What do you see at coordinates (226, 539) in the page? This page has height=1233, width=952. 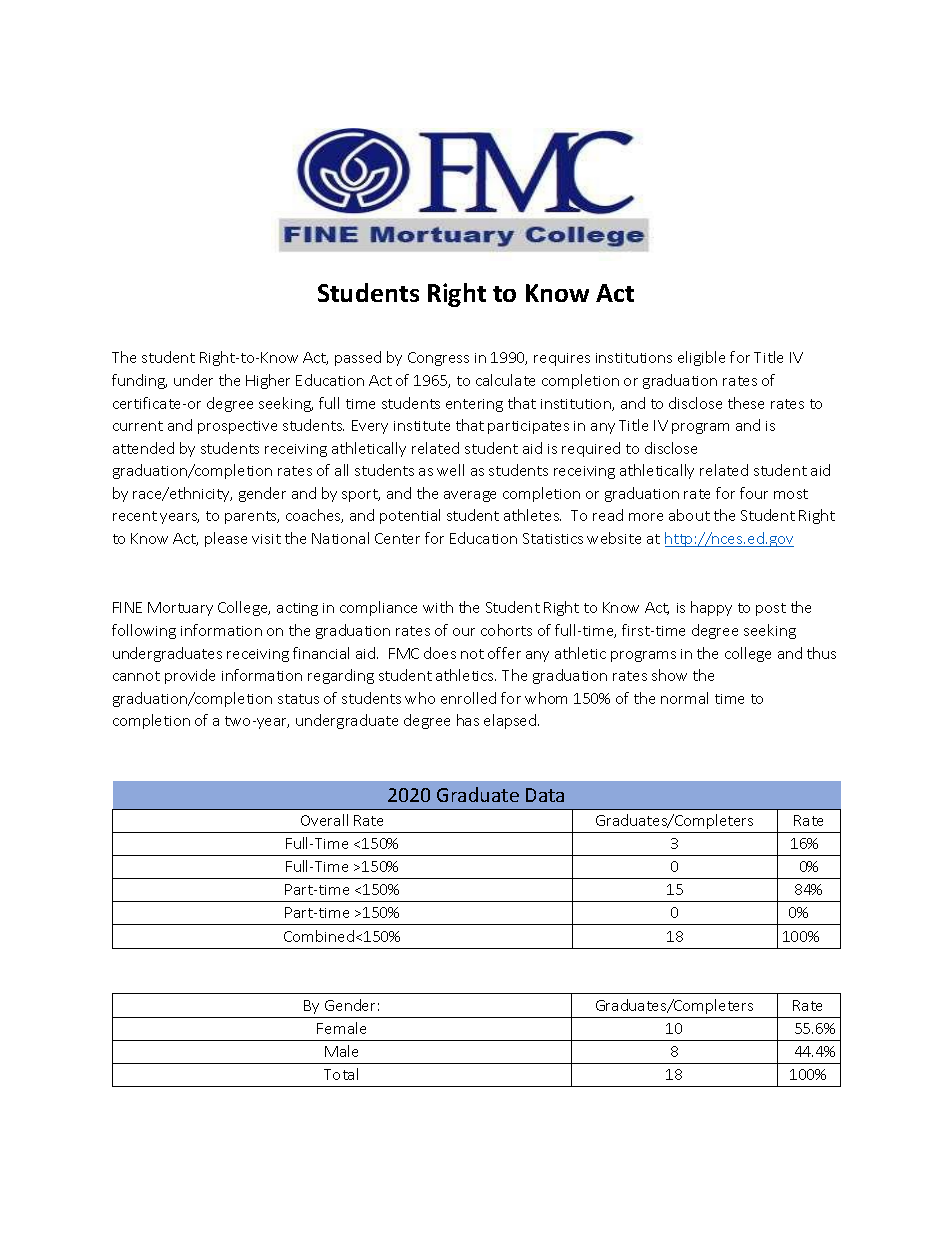 I see `please` at bounding box center [226, 539].
